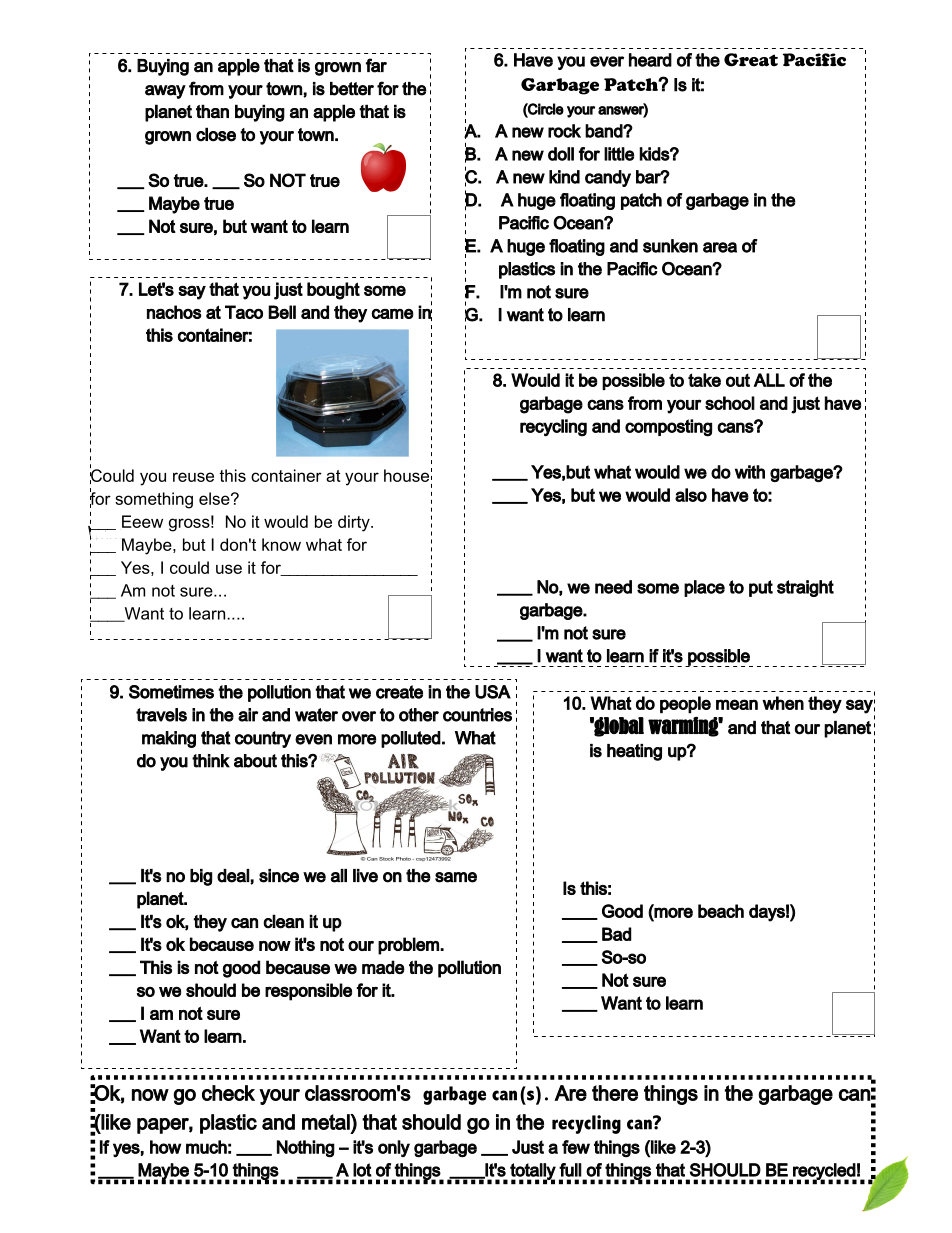 The height and width of the image is (1233, 952). What do you see at coordinates (393, 314) in the image?
I see `came` at bounding box center [393, 314].
